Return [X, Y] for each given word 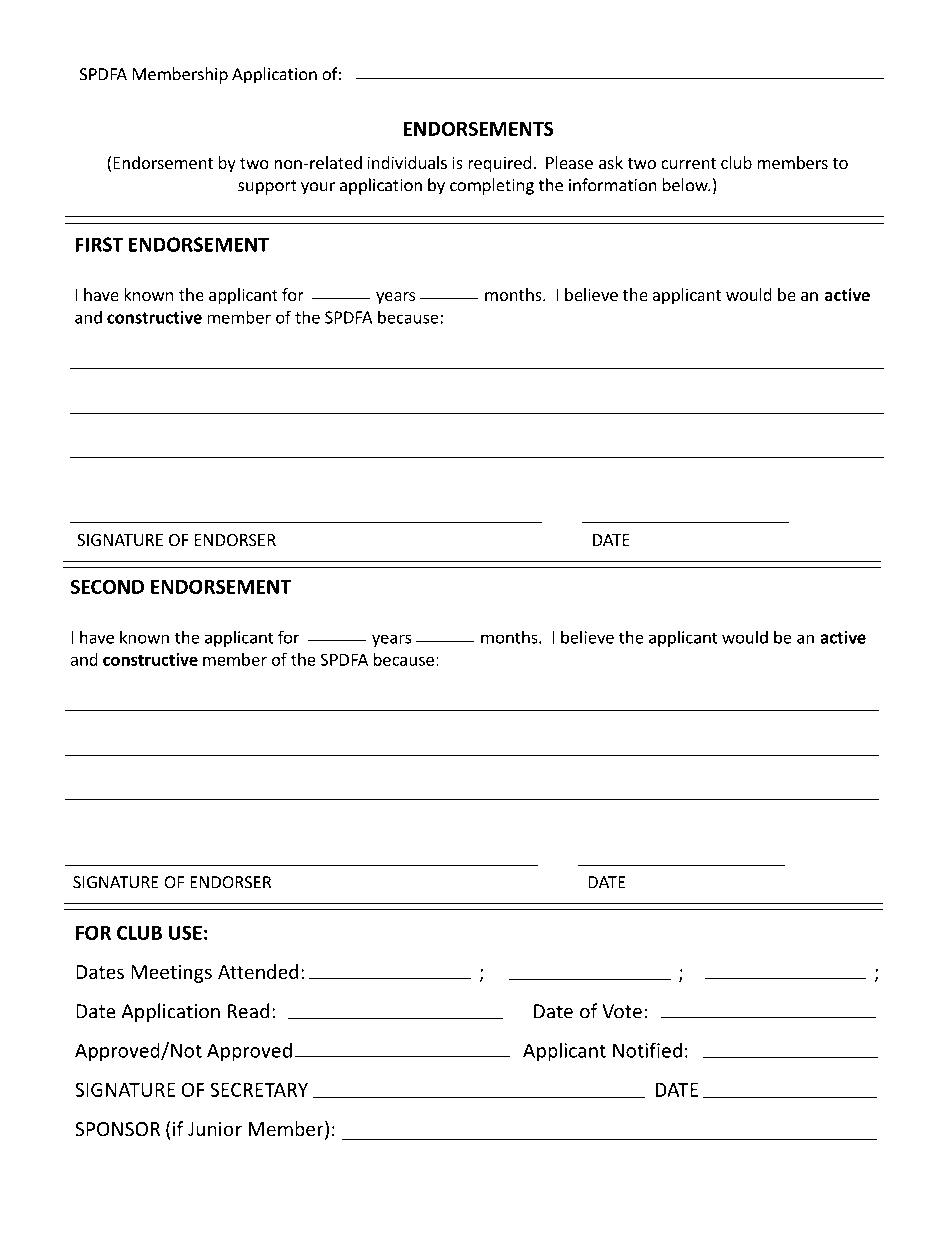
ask [611, 162]
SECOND [107, 586]
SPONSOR [117, 1129]
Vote [622, 1011]
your [318, 188]
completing [492, 186]
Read [248, 1011]
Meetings [171, 974]
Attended [258, 971]
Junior [215, 1129]
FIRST [99, 244]
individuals [407, 162]
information [613, 185]
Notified [647, 1050]
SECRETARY [259, 1089]
